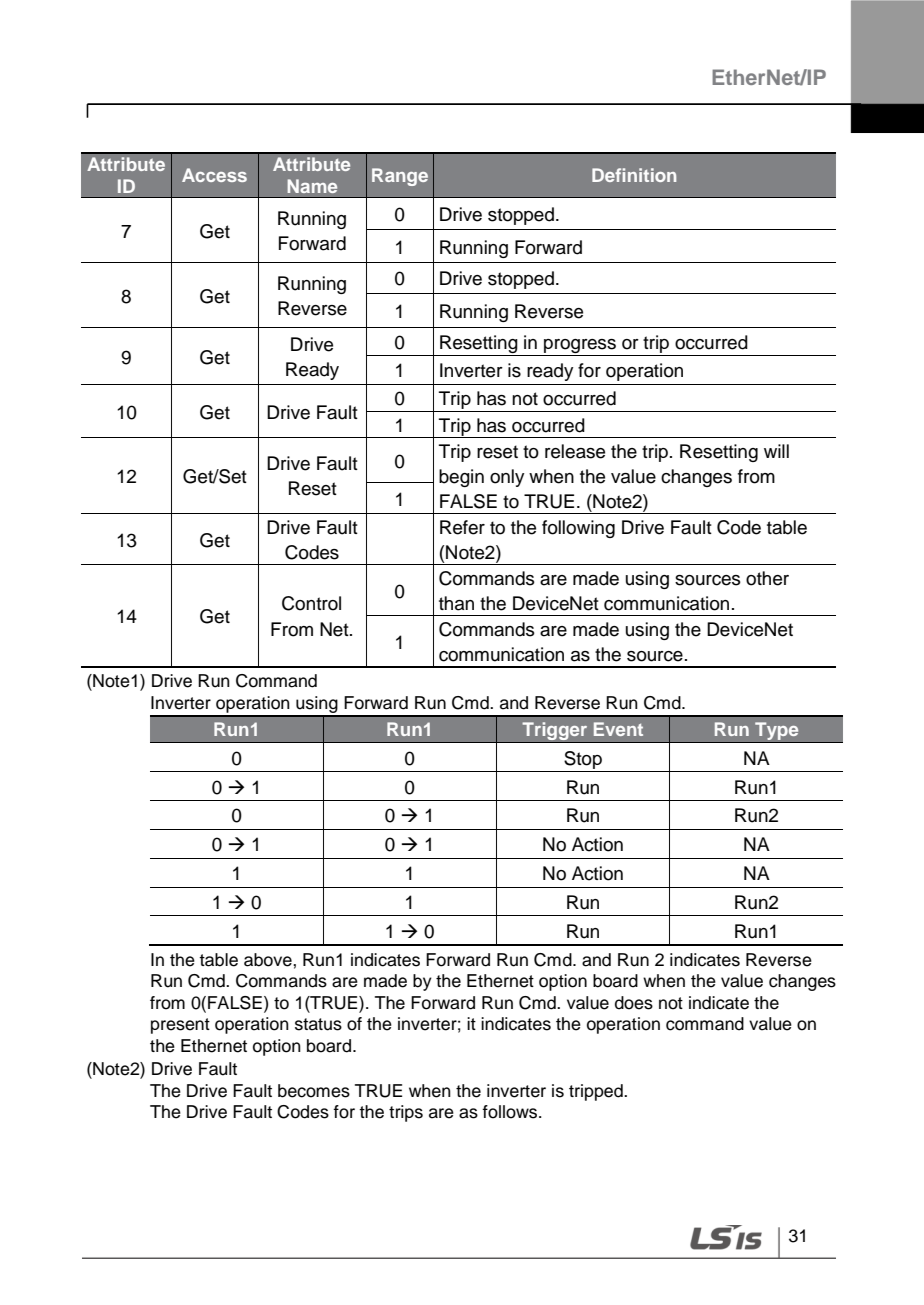 This image has width=924, height=1305. What do you see at coordinates (214, 175) in the image?
I see `Access` at bounding box center [214, 175].
